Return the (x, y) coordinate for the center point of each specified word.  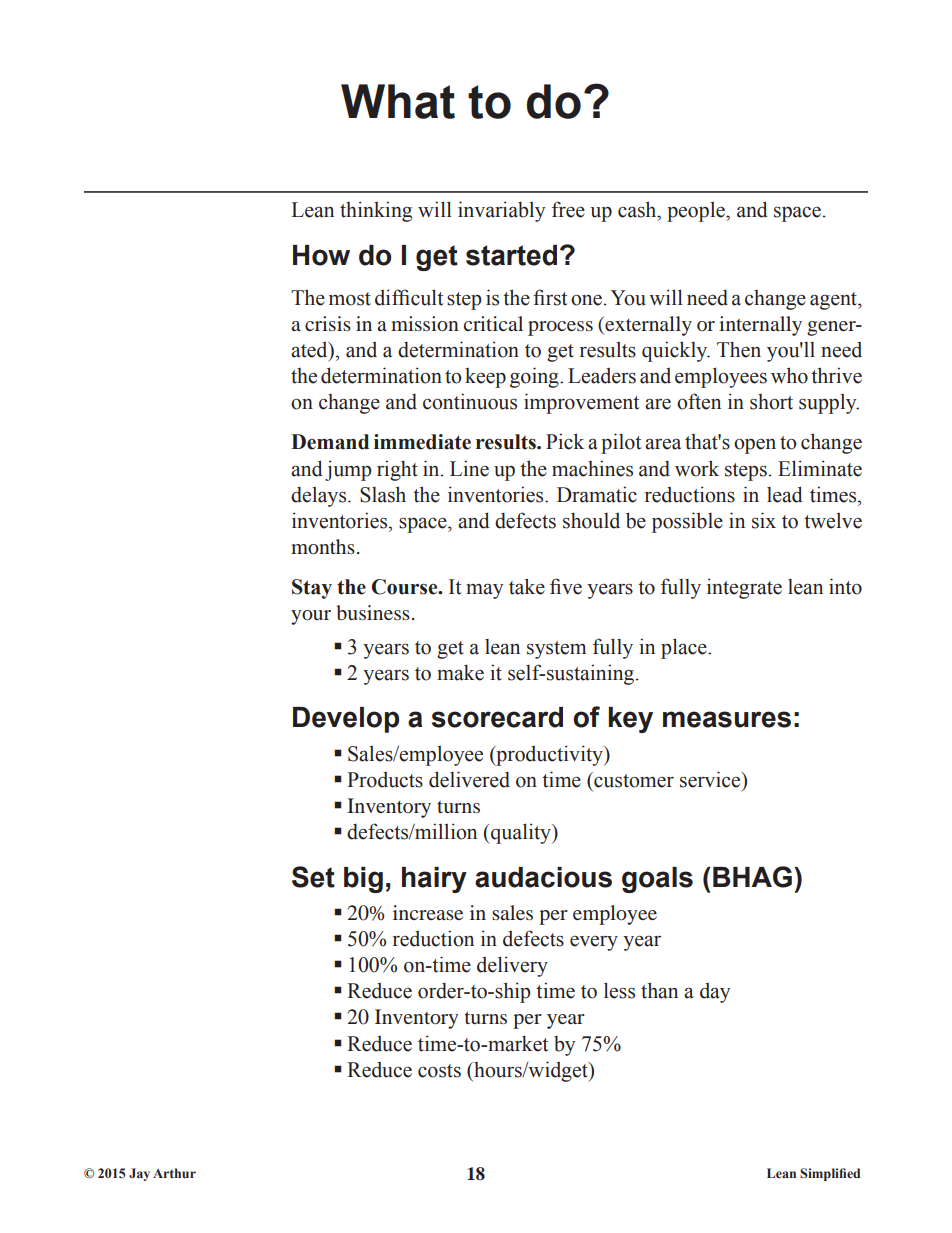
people (697, 211)
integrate (744, 588)
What (398, 101)
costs (439, 1071)
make (460, 672)
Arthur (174, 1173)
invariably (502, 211)
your (311, 617)
